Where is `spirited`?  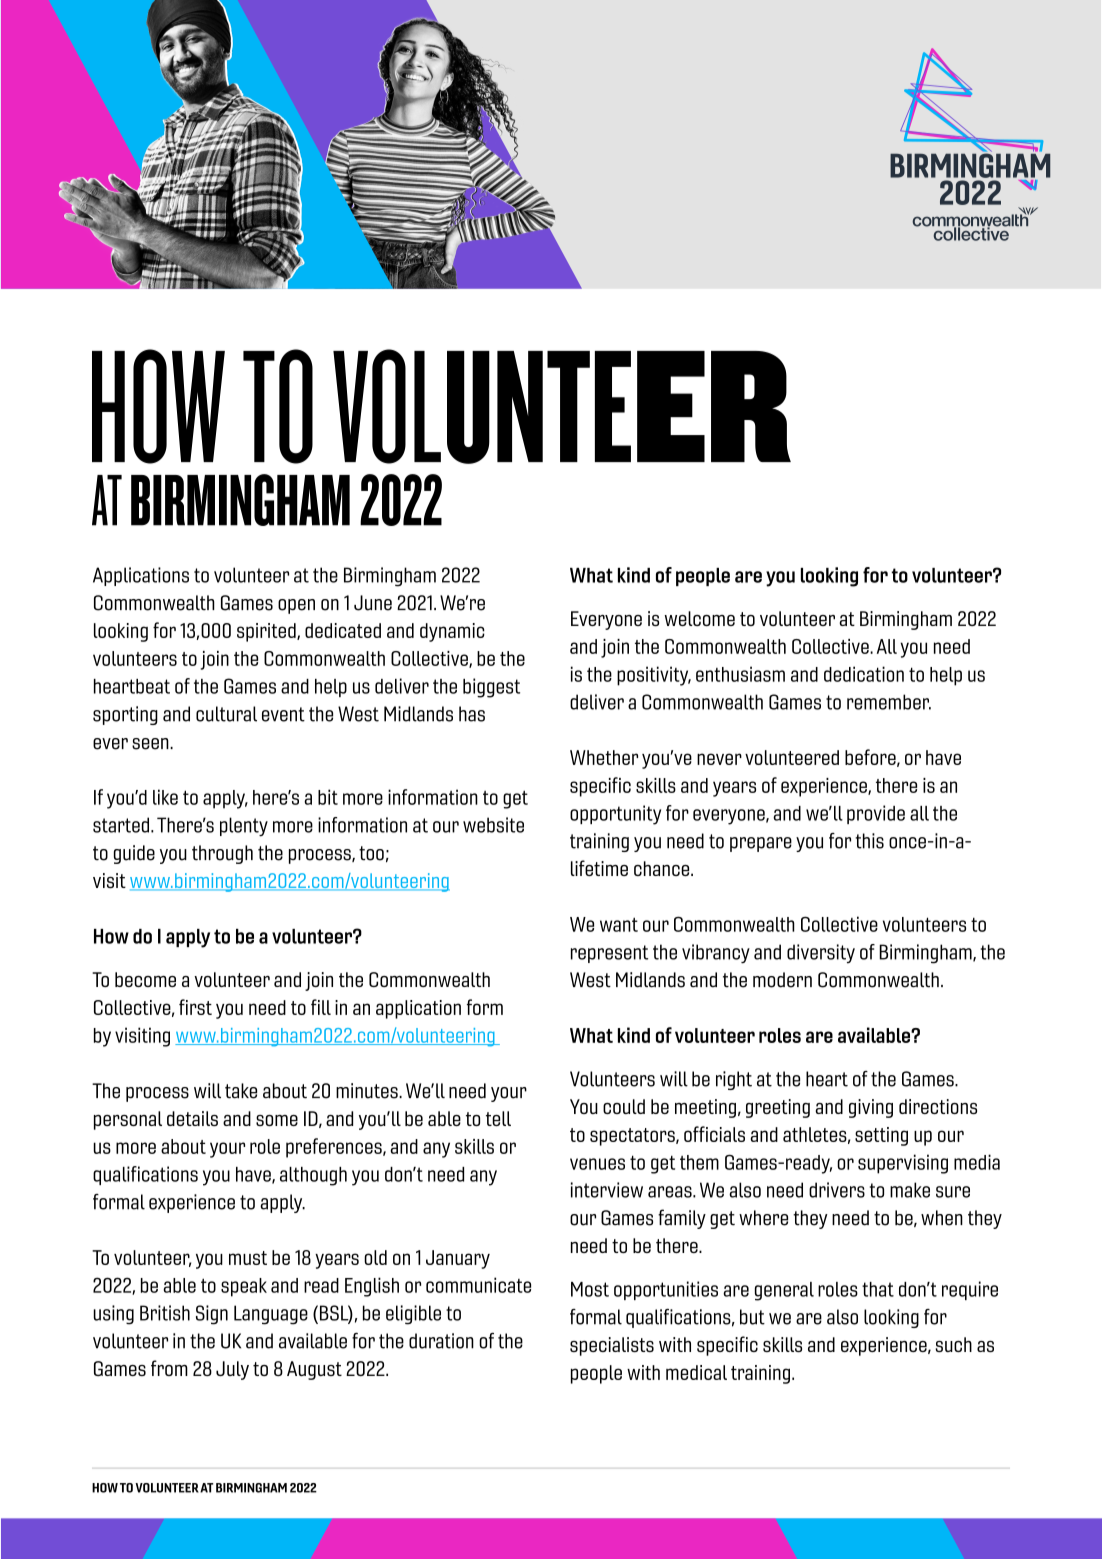
spirited is located at coordinates (267, 632).
